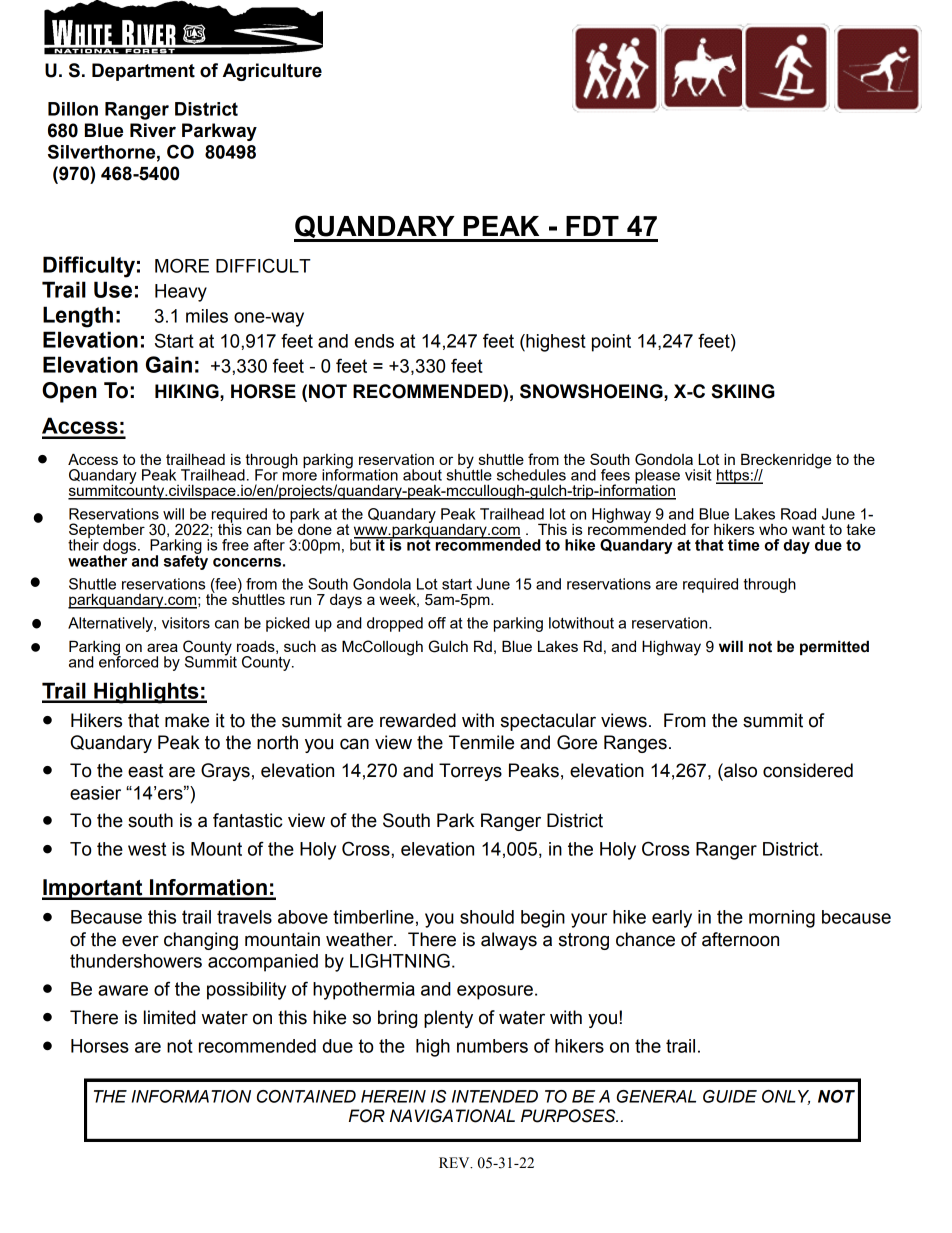 This screenshot has height=1233, width=952. What do you see at coordinates (452, 1116) in the screenshot?
I see `NAVIGATIONAL` at bounding box center [452, 1116].
